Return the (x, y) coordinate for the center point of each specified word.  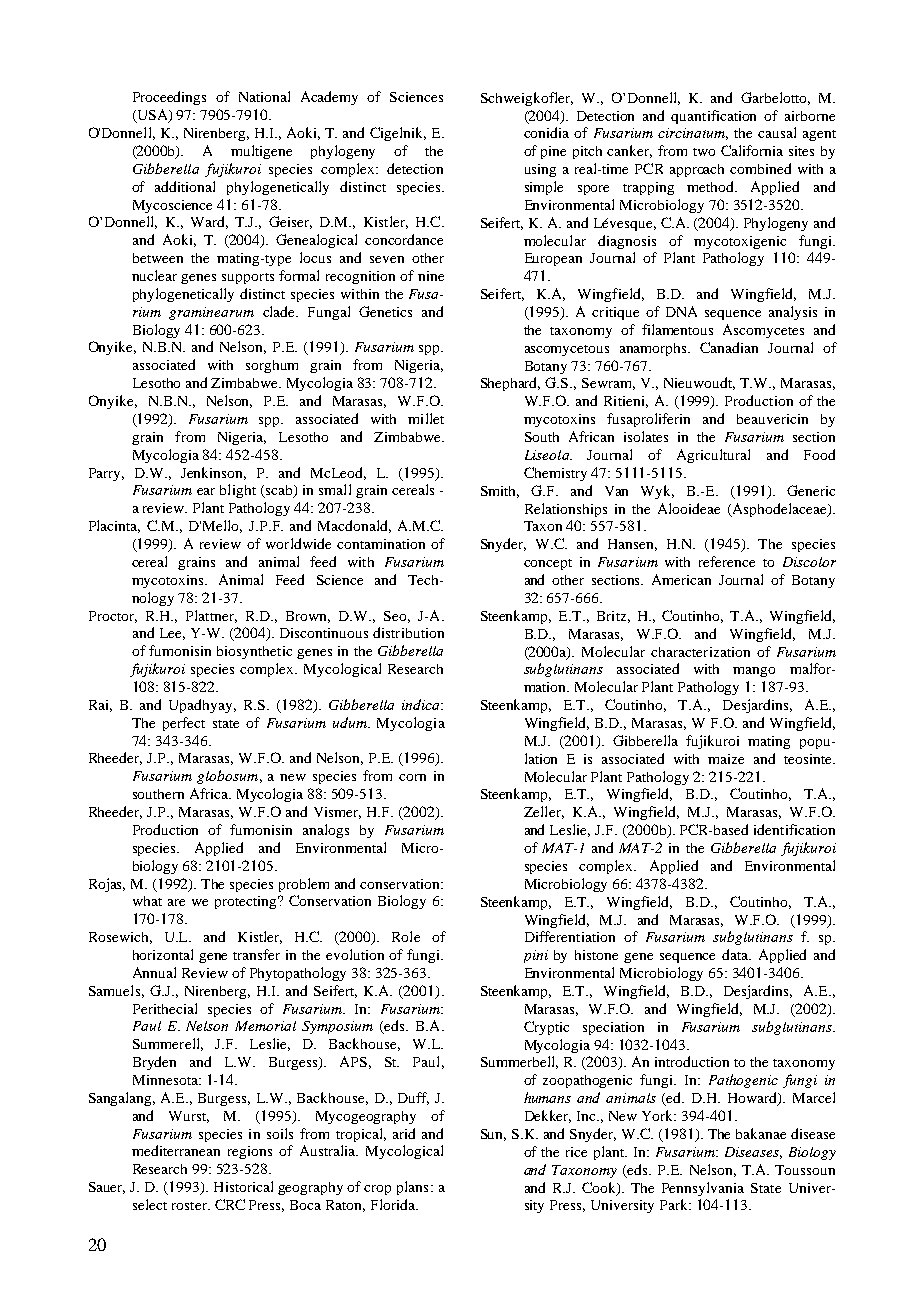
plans (412, 1188)
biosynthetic (254, 652)
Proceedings (169, 98)
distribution (408, 632)
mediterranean (176, 1150)
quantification (713, 117)
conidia (546, 132)
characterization (700, 652)
